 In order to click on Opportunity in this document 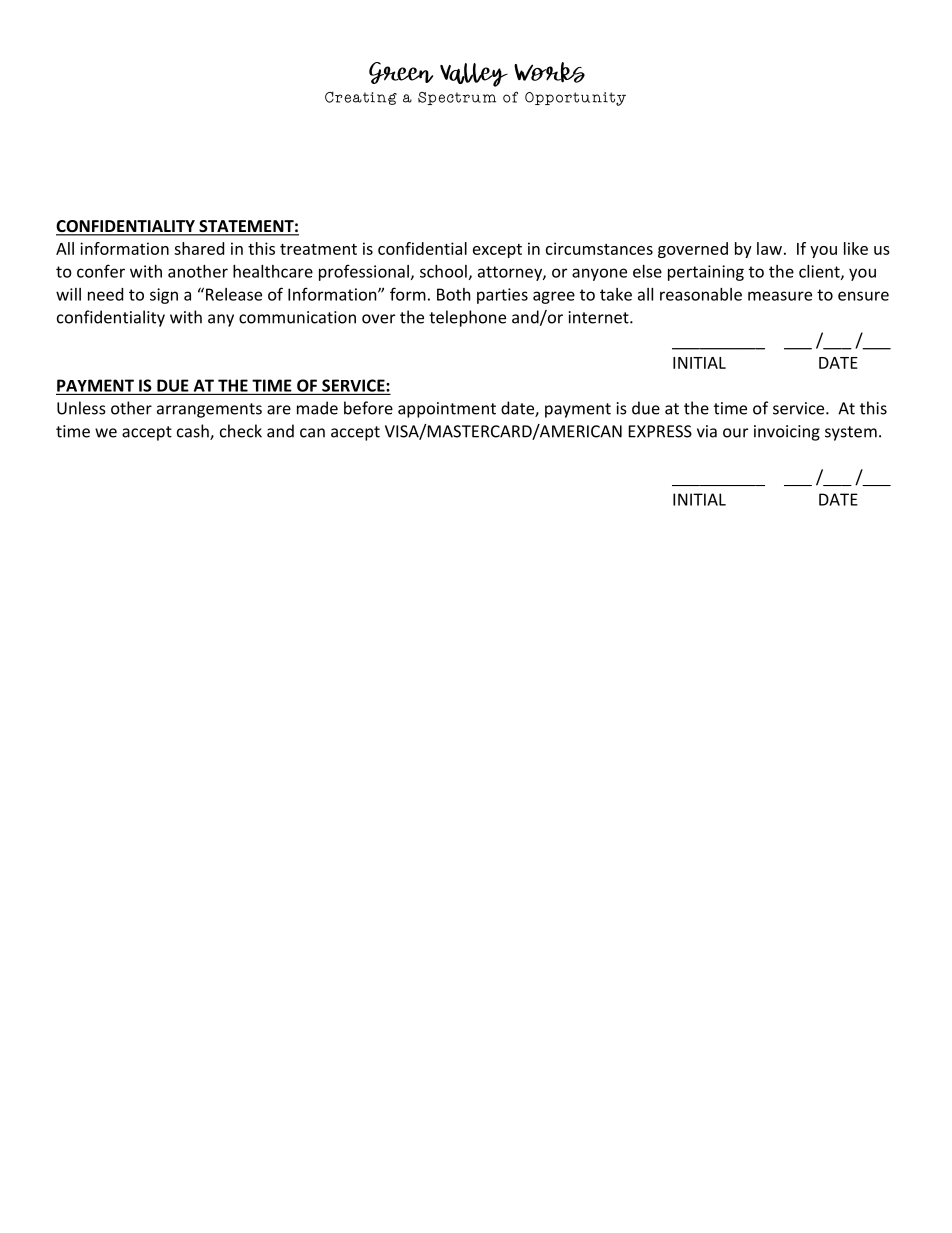, I will do `click(575, 99)`.
